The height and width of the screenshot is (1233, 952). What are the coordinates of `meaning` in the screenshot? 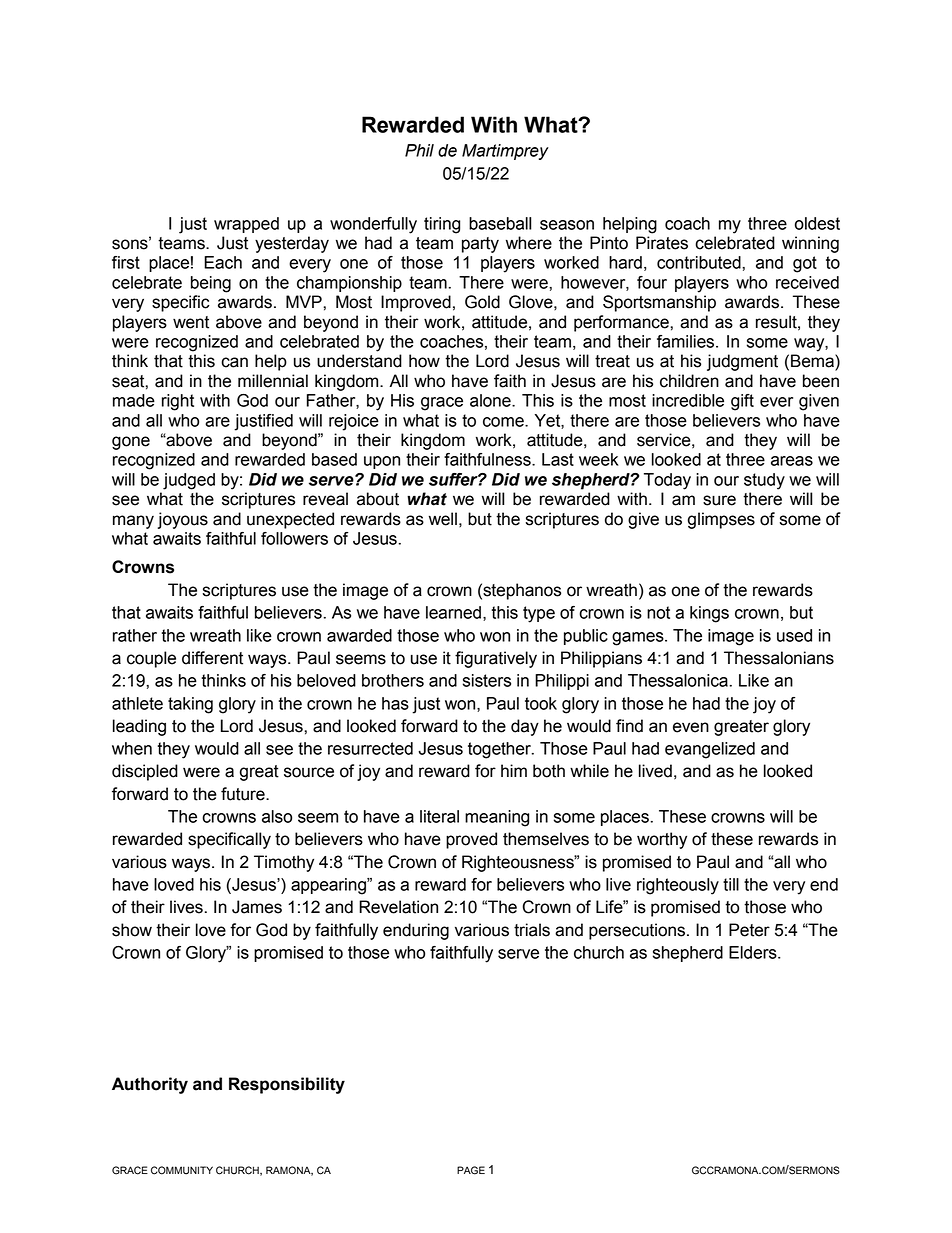 It's located at (497, 818).
